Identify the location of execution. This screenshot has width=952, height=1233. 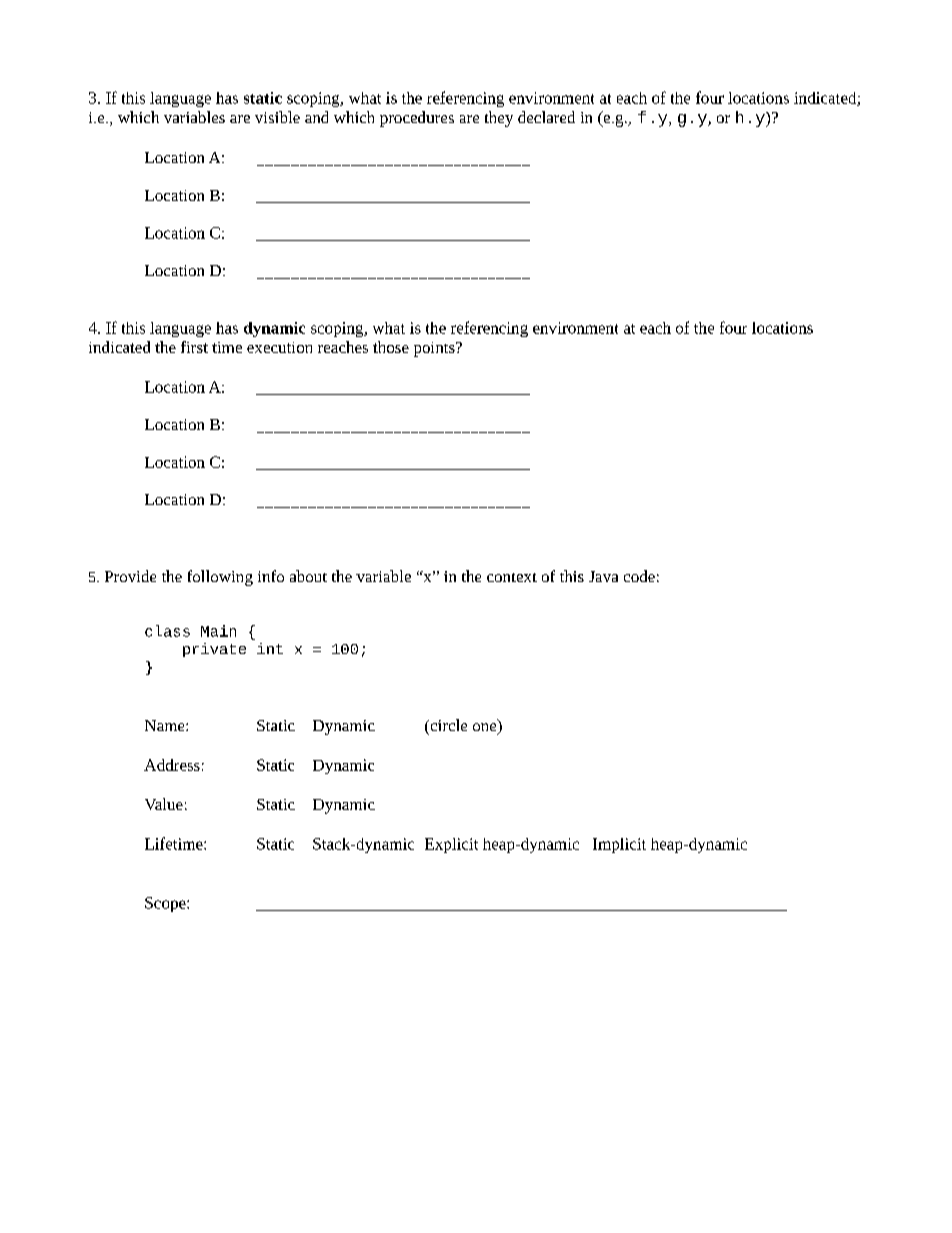
(279, 347).
